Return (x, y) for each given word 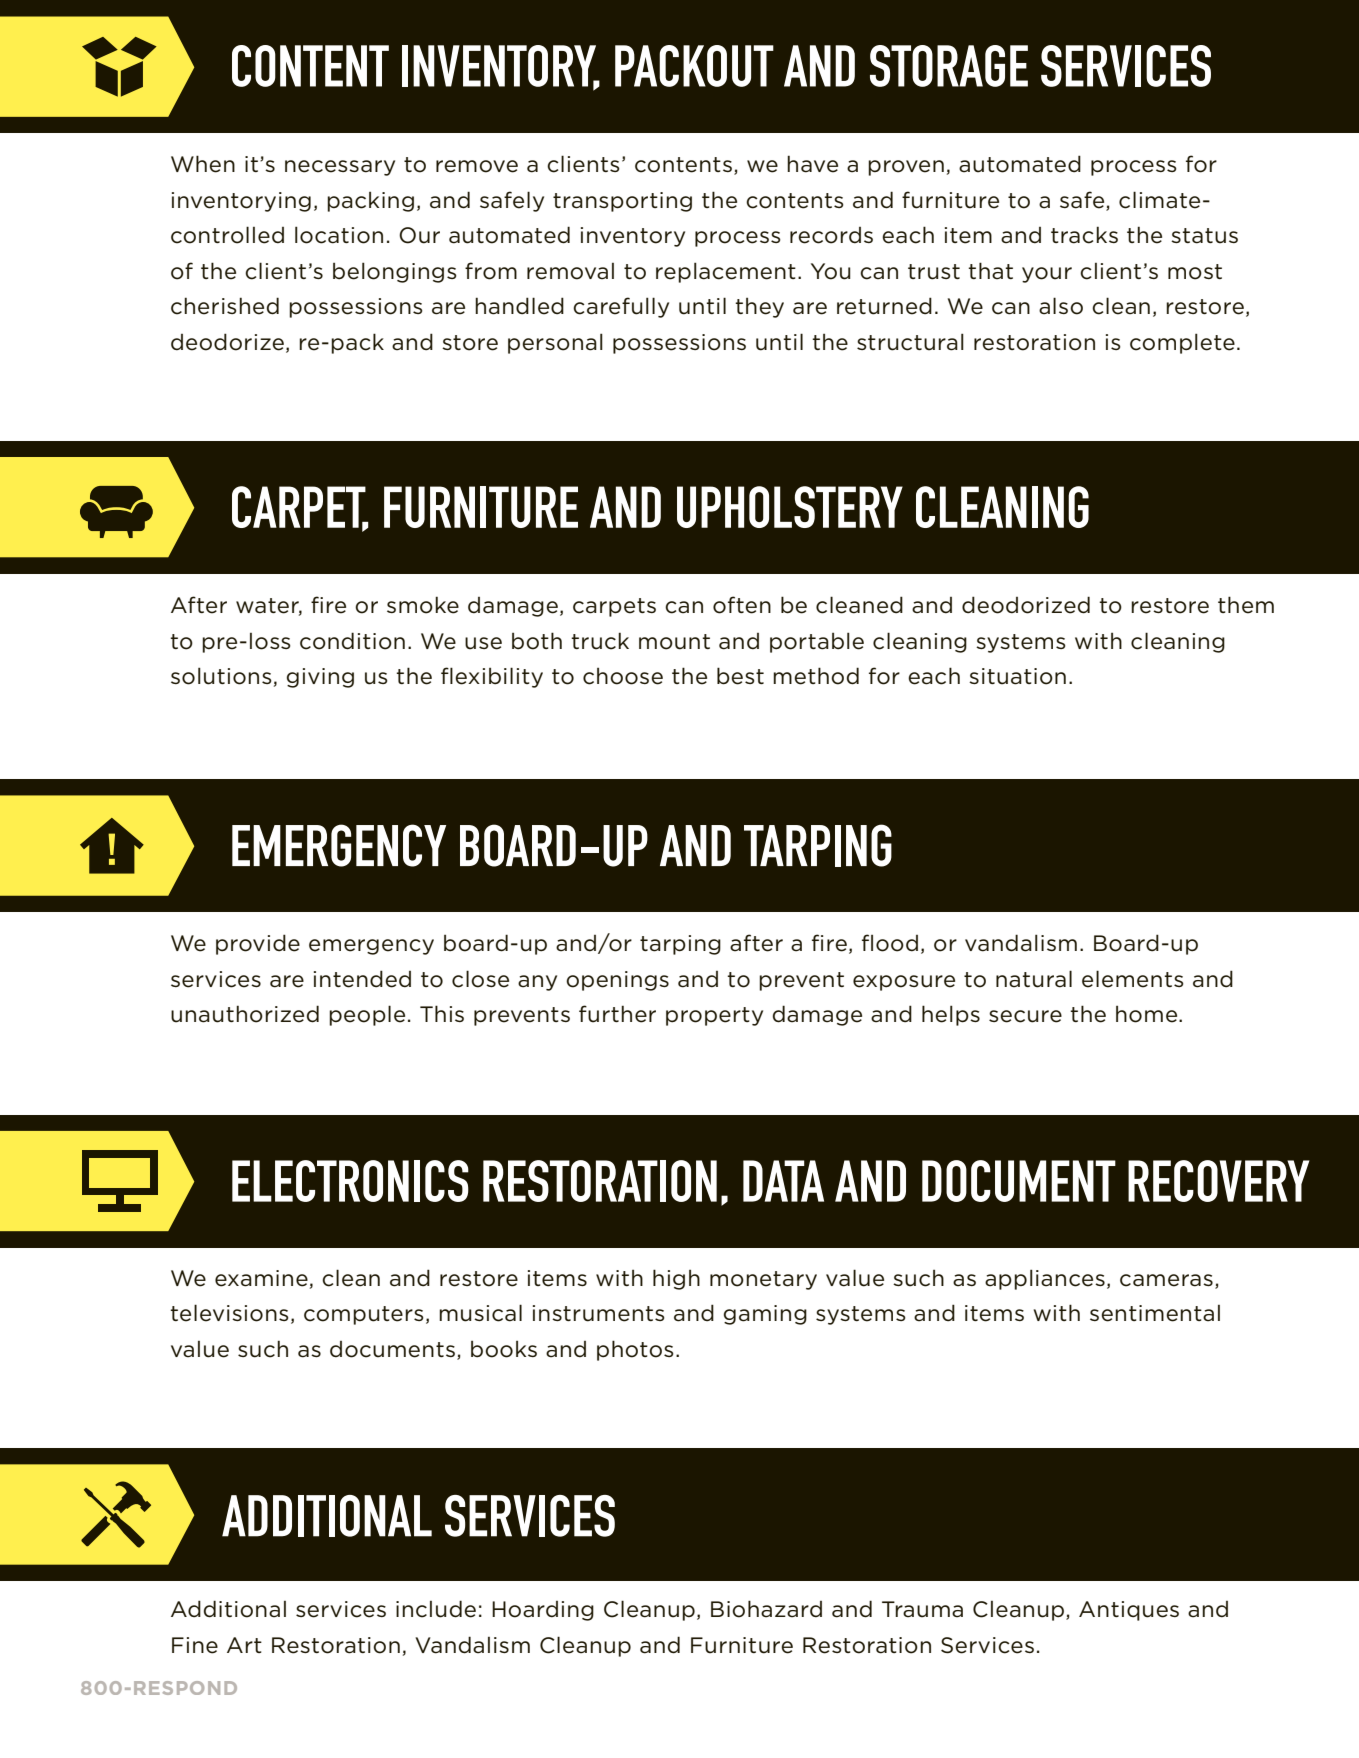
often (742, 605)
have (812, 164)
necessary (340, 168)
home (1148, 1014)
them (1246, 605)
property (714, 1016)
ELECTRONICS (350, 1181)
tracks (1084, 235)
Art (244, 1645)
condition (352, 641)
